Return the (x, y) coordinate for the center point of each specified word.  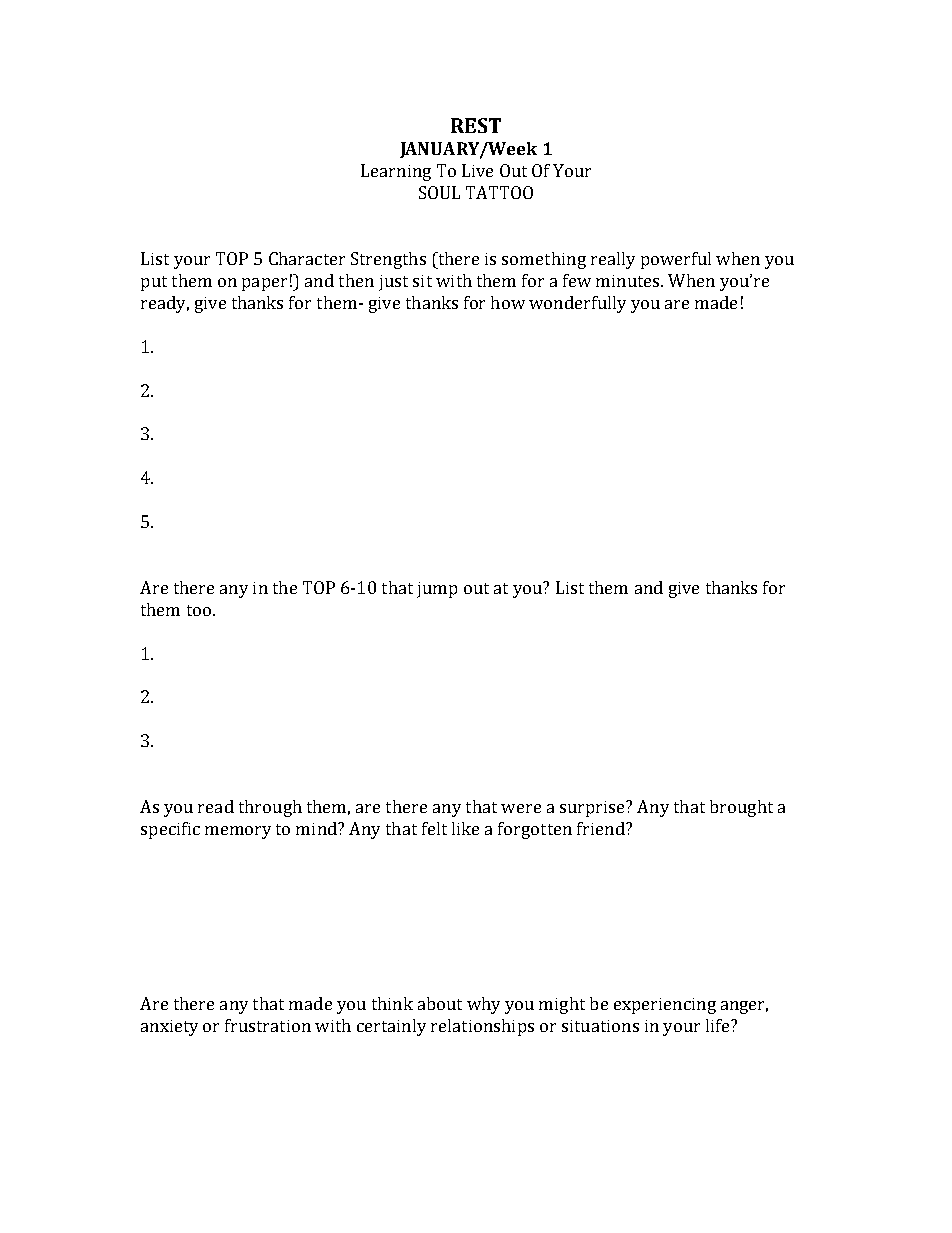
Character (307, 258)
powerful (676, 260)
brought (741, 808)
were (521, 808)
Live (477, 170)
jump (437, 590)
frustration (268, 1025)
